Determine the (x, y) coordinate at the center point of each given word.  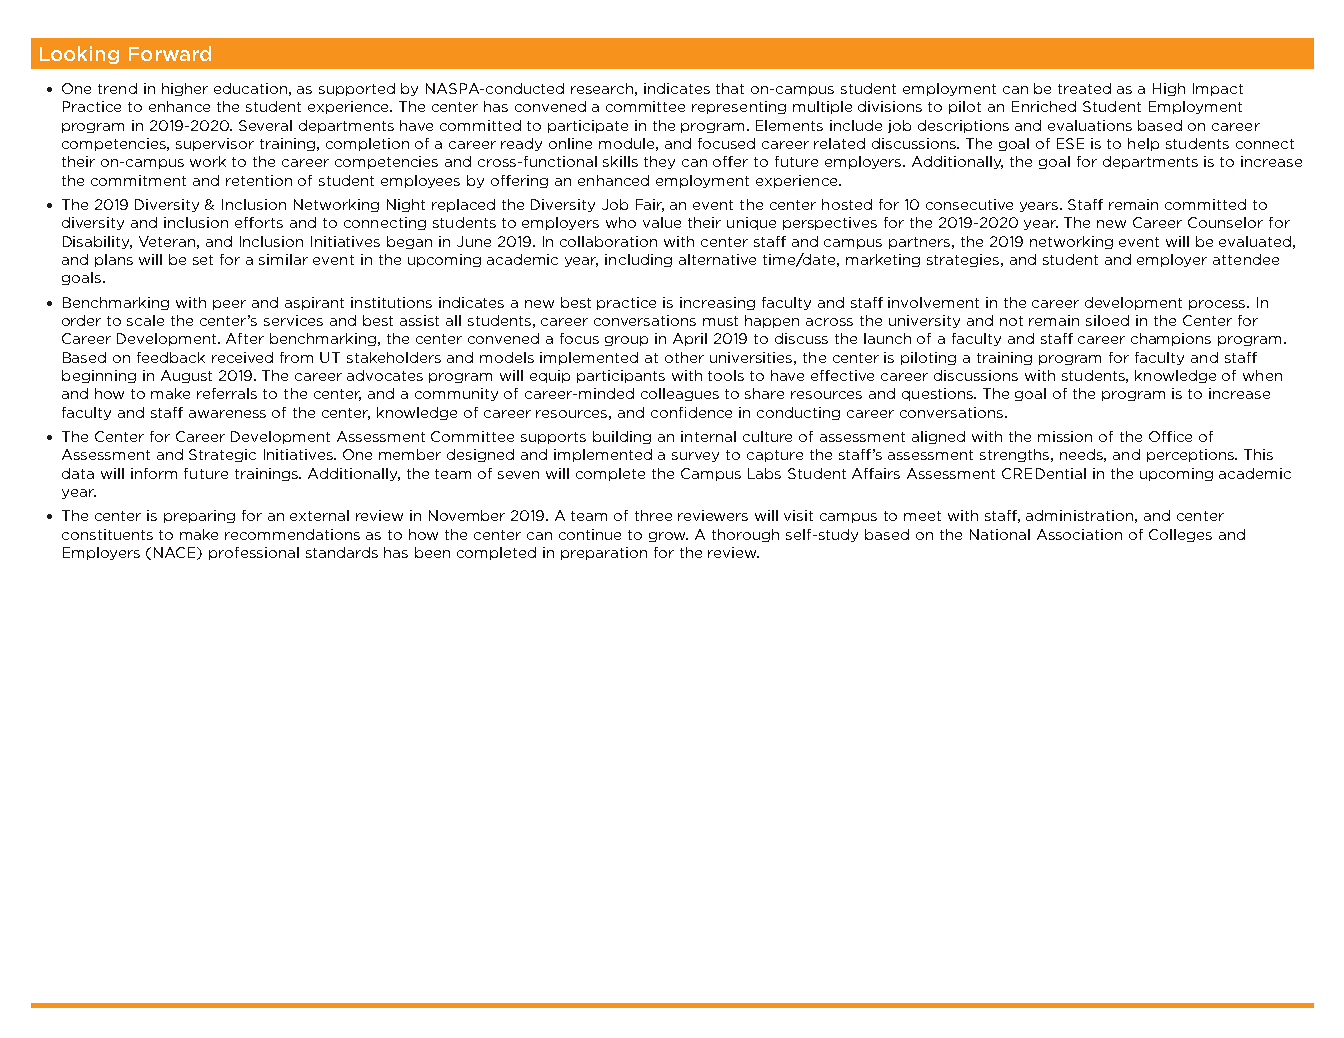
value (662, 222)
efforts (259, 222)
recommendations (292, 534)
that (730, 88)
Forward (170, 53)
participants (621, 376)
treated (1084, 88)
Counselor (1225, 222)
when (1262, 375)
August (186, 376)
